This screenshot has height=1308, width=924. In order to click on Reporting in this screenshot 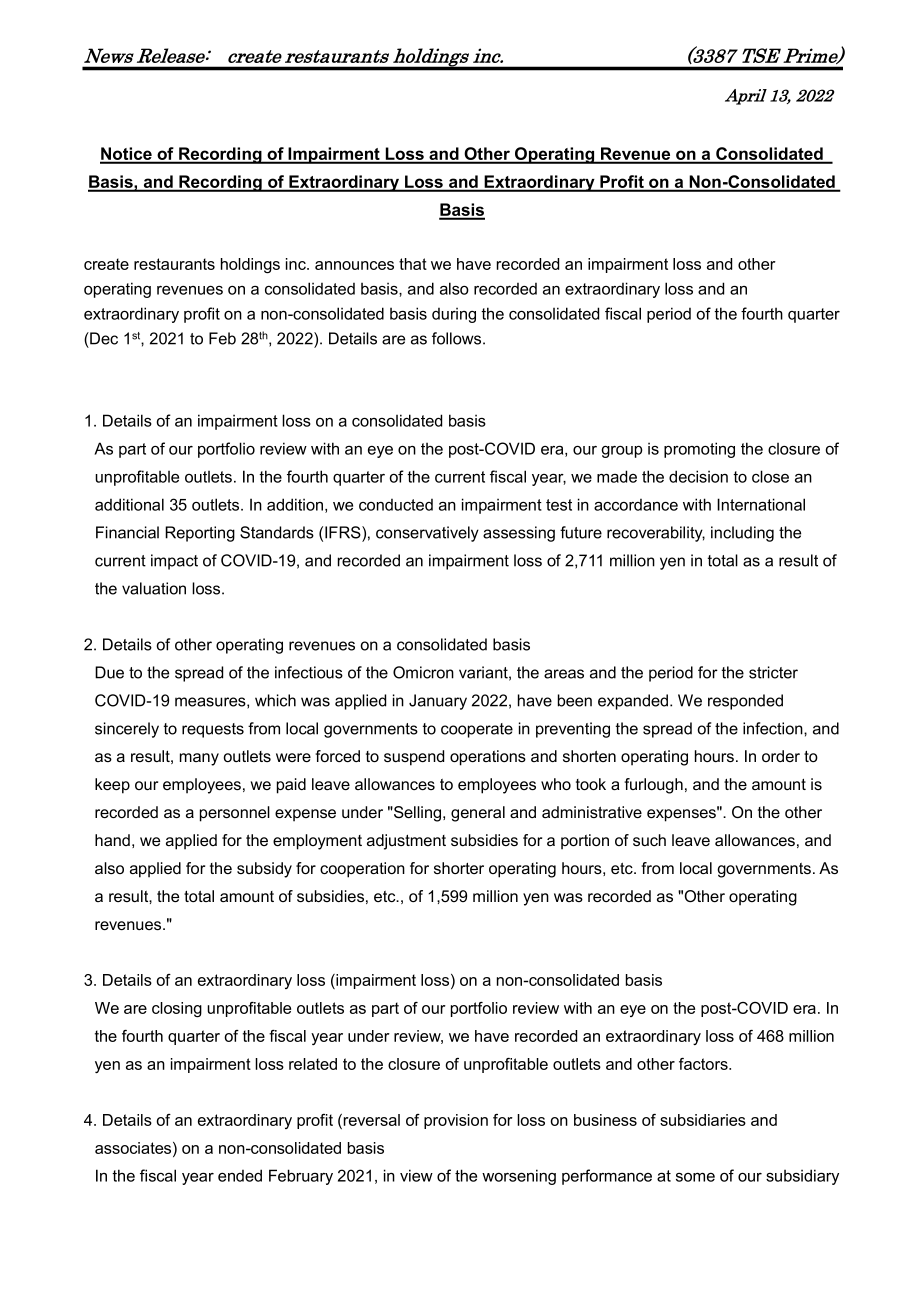, I will do `click(200, 534)`.
